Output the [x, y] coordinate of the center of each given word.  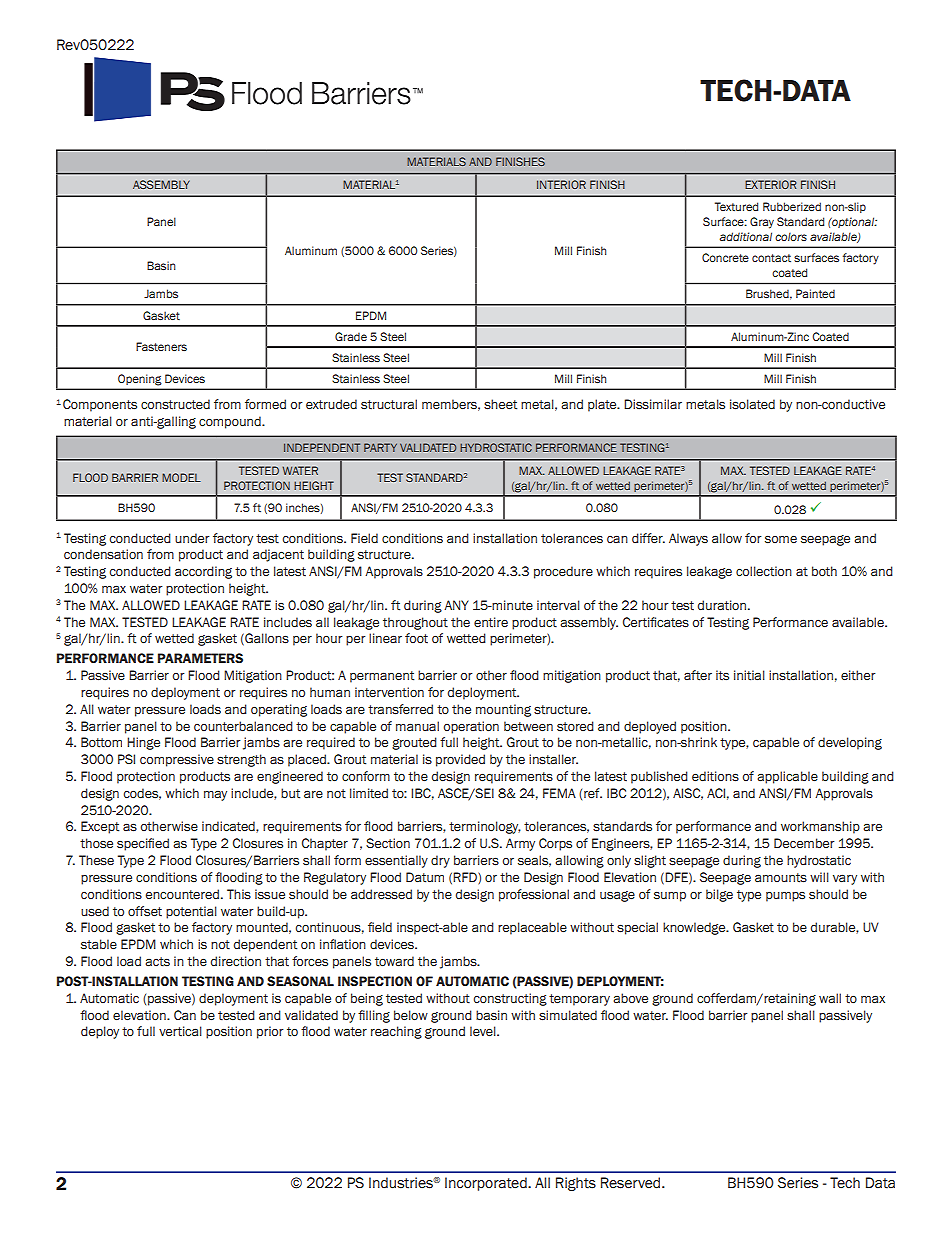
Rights [576, 1184]
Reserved [632, 1183]
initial [749, 675]
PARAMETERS [200, 658]
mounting [503, 710]
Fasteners [161, 346]
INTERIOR [561, 184]
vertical [180, 1031]
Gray [762, 223]
